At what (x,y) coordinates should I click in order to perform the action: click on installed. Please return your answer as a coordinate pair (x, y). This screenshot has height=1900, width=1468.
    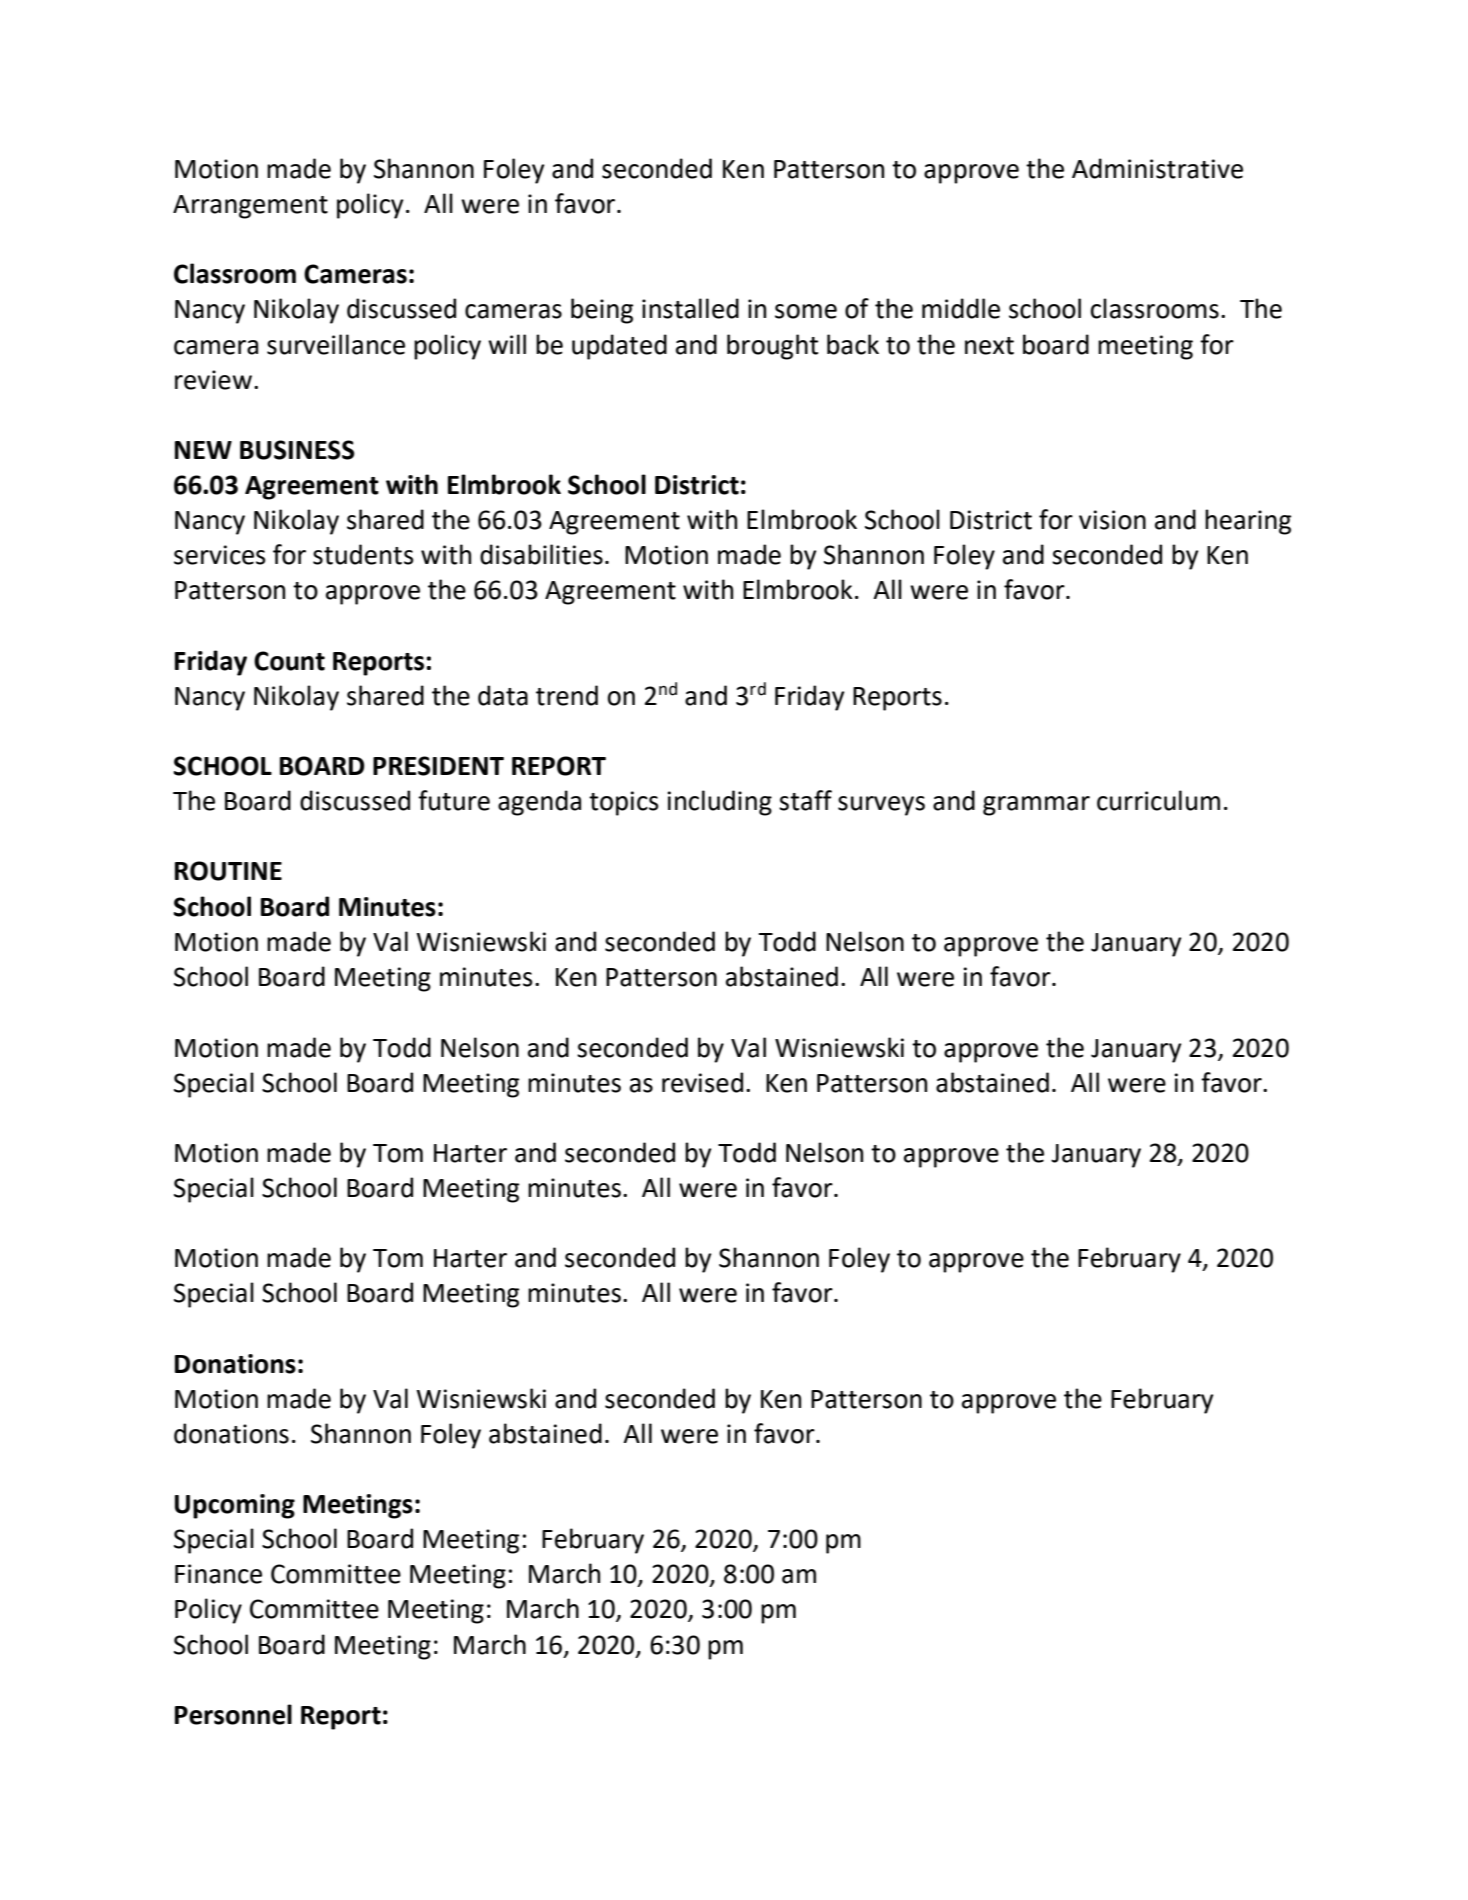
    Looking at the image, I should click on (690, 308).
